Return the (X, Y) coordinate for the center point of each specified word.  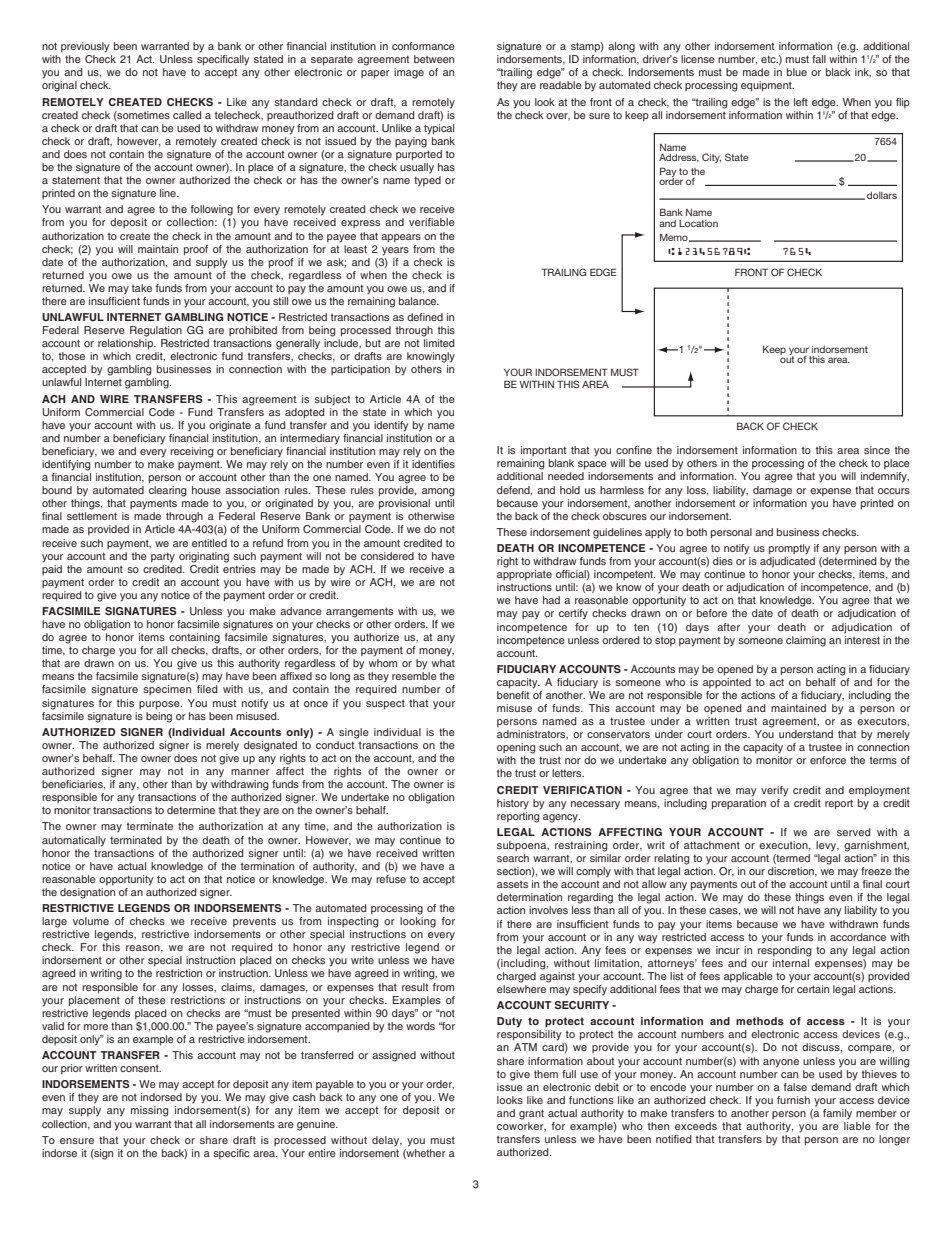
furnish (793, 1100)
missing (150, 1111)
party (163, 557)
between (434, 59)
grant (531, 1114)
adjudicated (787, 562)
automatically (74, 841)
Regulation (156, 331)
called (187, 115)
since (877, 450)
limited (439, 343)
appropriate (524, 575)
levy (827, 846)
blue (797, 72)
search (513, 858)
